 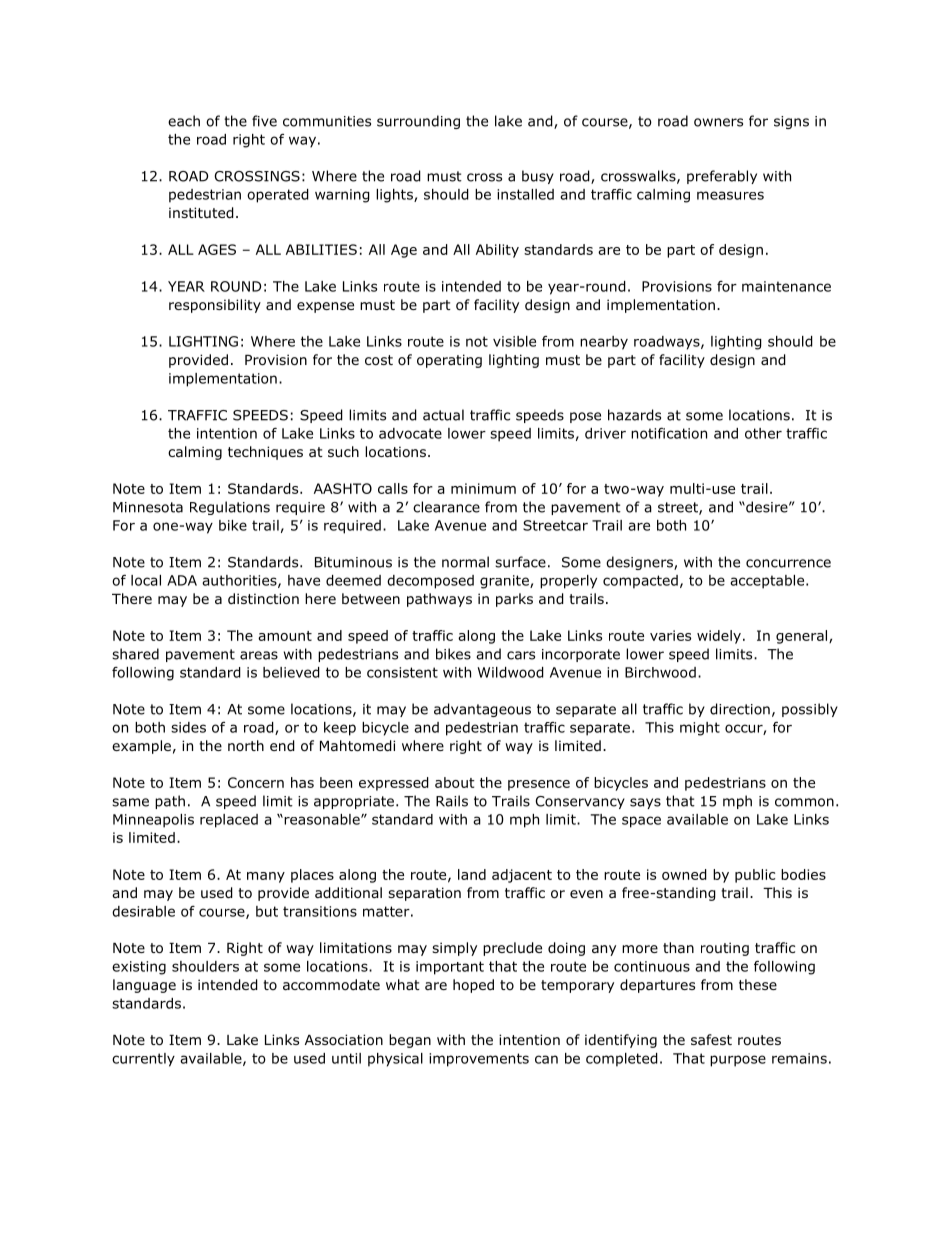 I want to click on improvements, so click(x=479, y=1060).
